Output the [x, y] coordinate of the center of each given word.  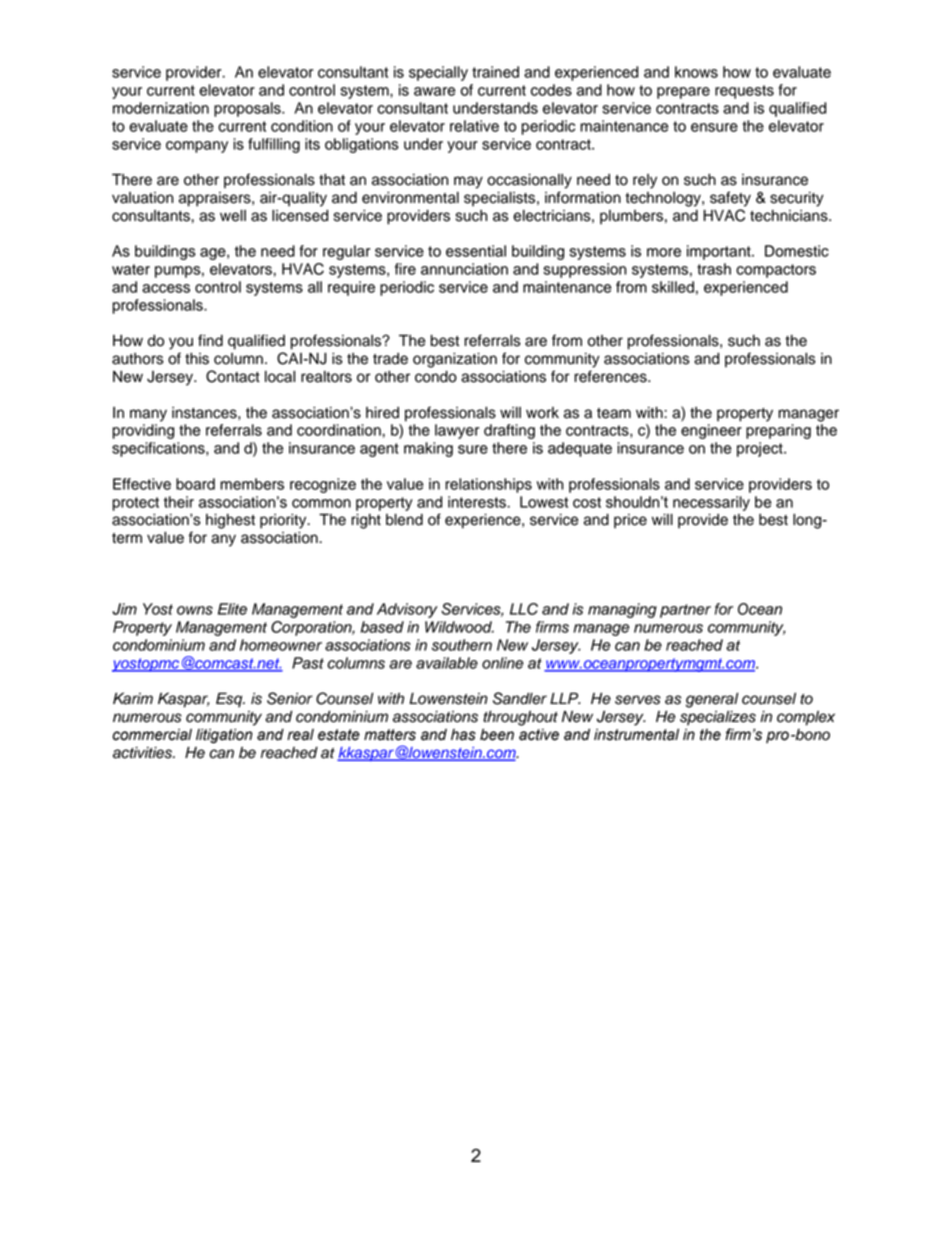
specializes [718, 718]
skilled [673, 287]
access [166, 288]
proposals [248, 109]
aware [434, 91]
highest [230, 521]
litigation [224, 736]
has [463, 735]
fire [405, 269]
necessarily [711, 503]
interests [478, 502]
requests [744, 92]
